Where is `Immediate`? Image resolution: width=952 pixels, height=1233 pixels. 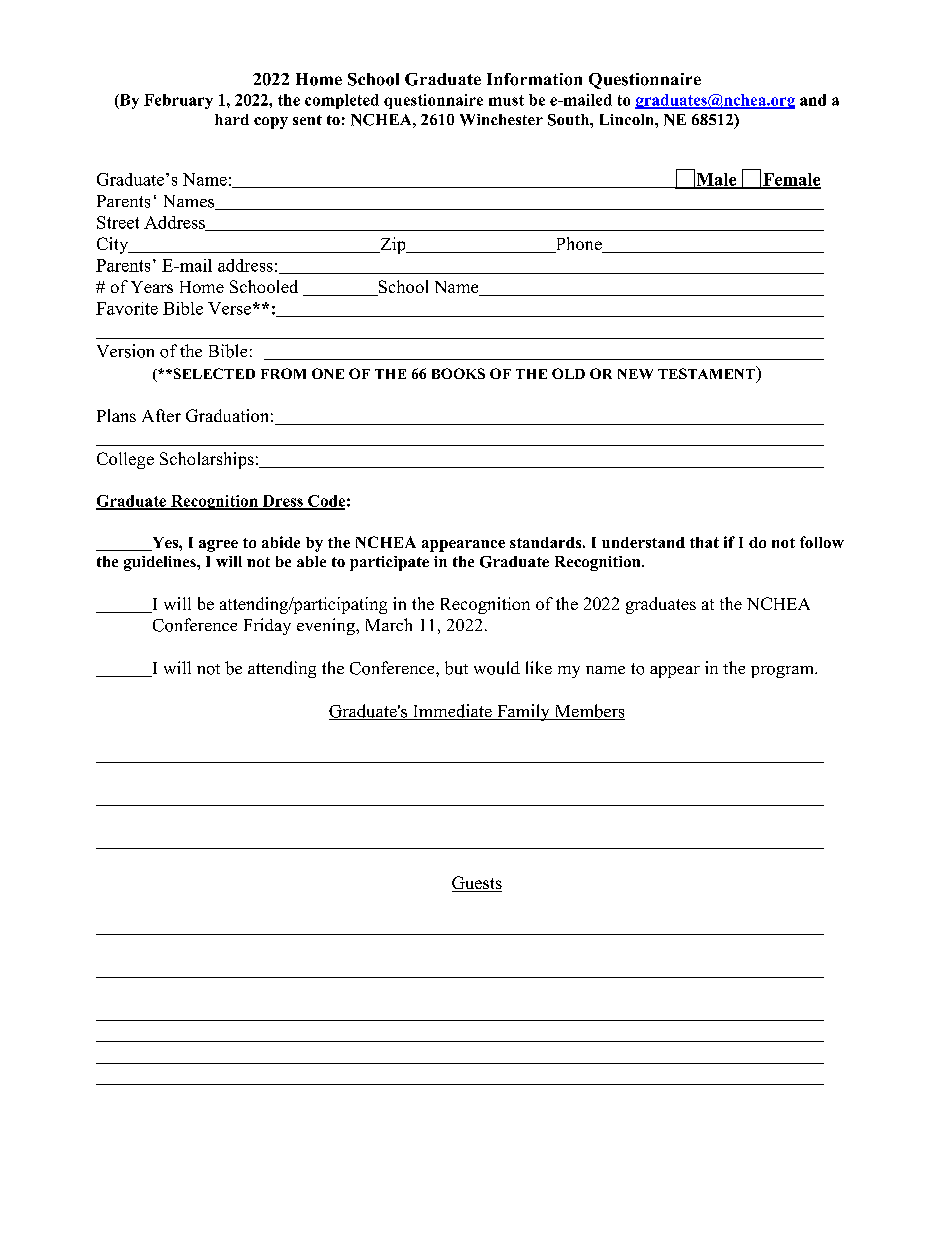
Immediate is located at coordinates (452, 712).
